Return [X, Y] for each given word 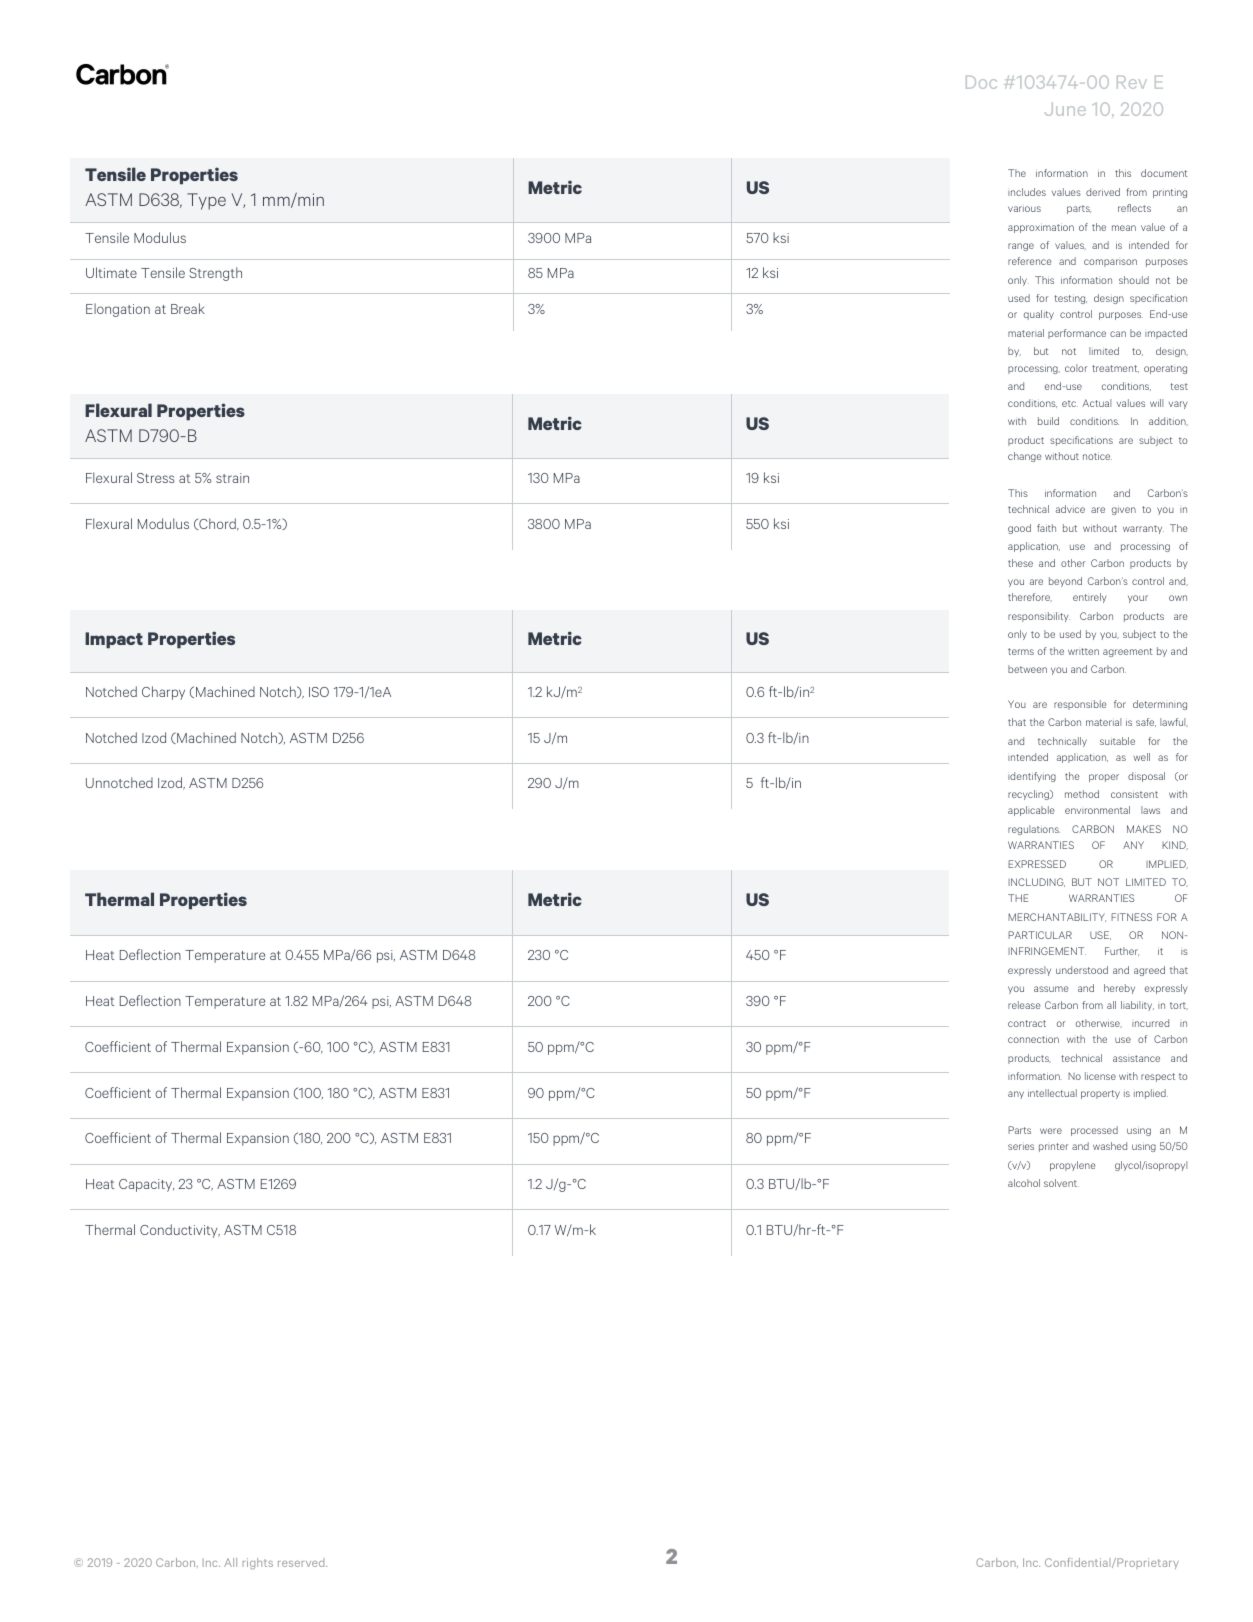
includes [1027, 192]
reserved [302, 1562]
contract [1027, 1023]
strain [232, 478]
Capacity [146, 1185]
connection [1033, 1039]
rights [257, 1564]
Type [206, 201]
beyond [1065, 582]
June [1065, 109]
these [1020, 563]
